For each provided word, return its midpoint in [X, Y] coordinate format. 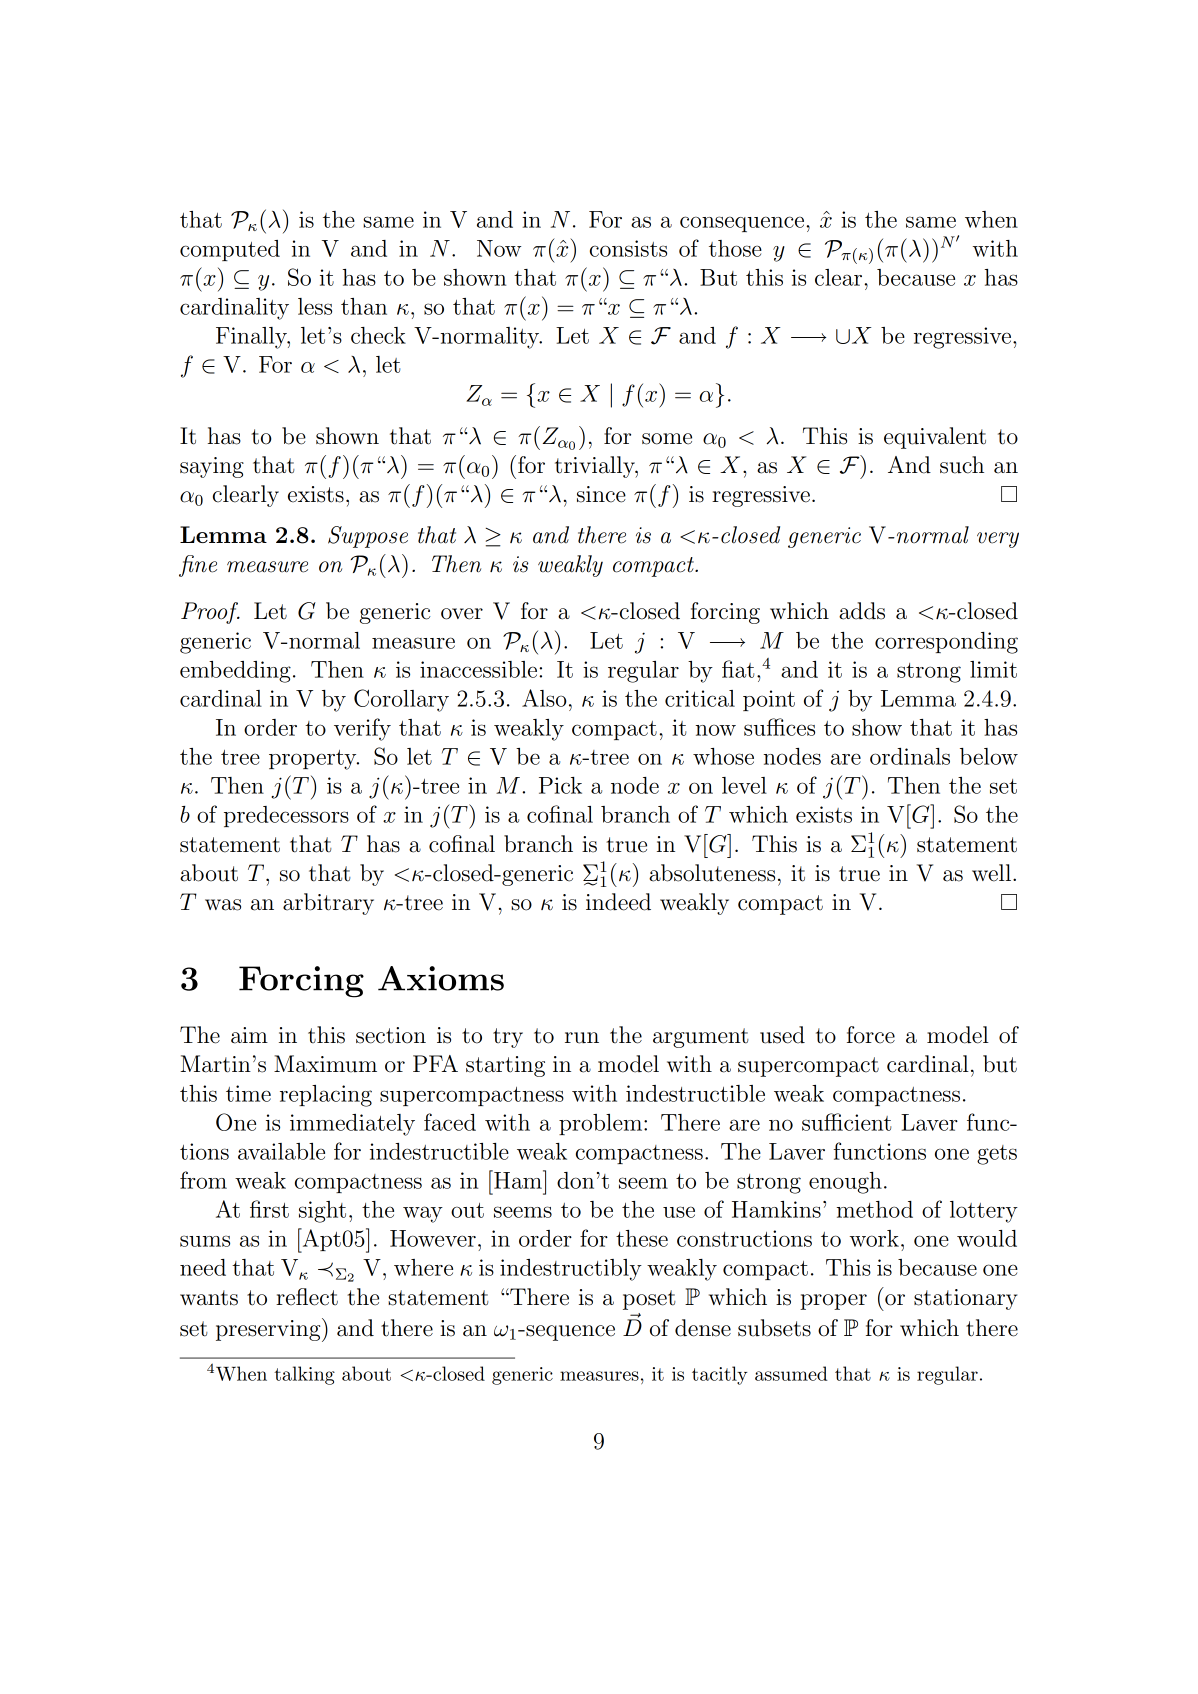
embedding [235, 672]
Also [544, 698]
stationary [965, 1299]
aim [249, 1035]
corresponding [946, 643]
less [315, 306]
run [582, 1038]
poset [649, 1300]
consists [628, 248]
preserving [269, 1330]
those [735, 248]
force [871, 1035]
